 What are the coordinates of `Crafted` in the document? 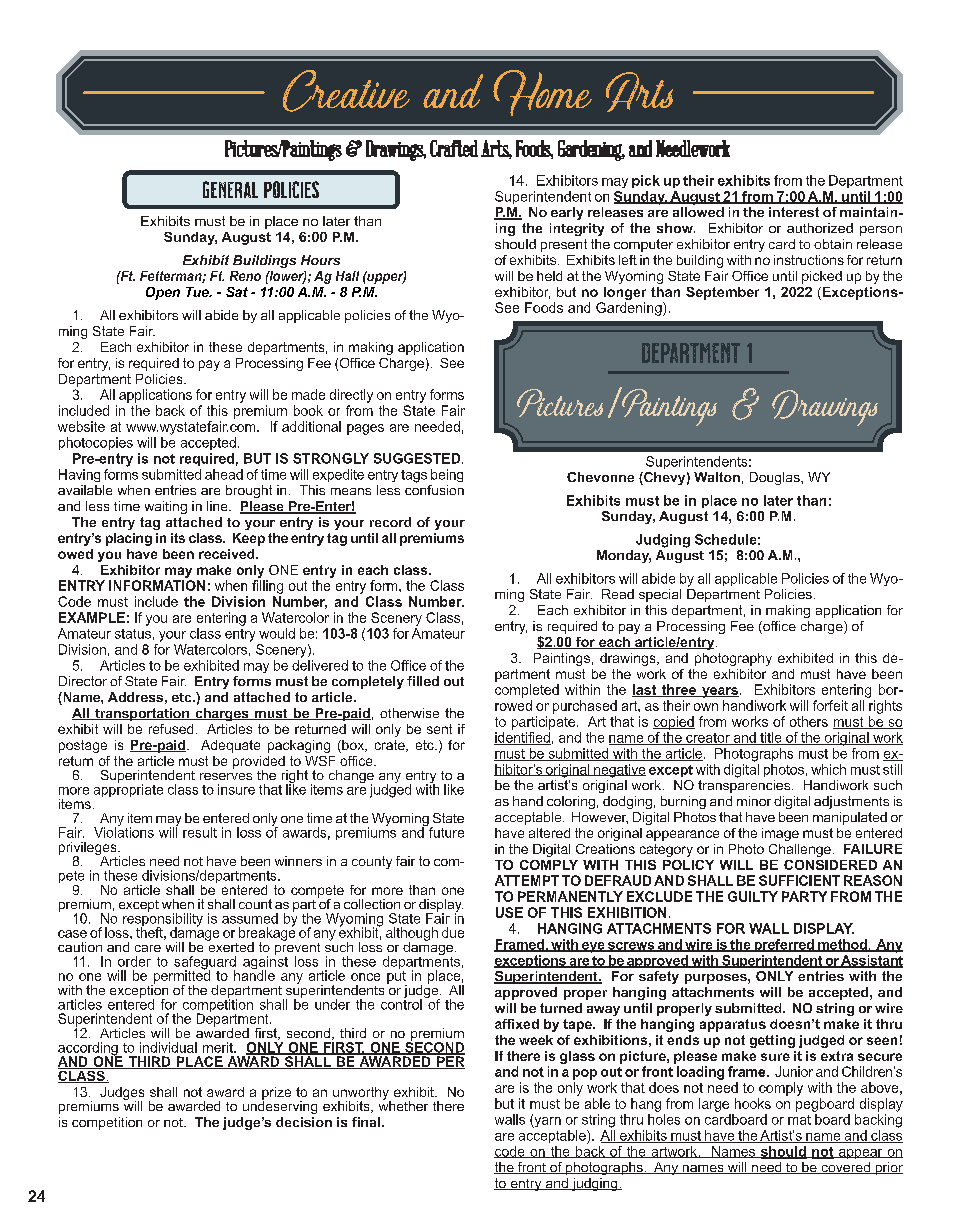 It's located at (454, 148).
